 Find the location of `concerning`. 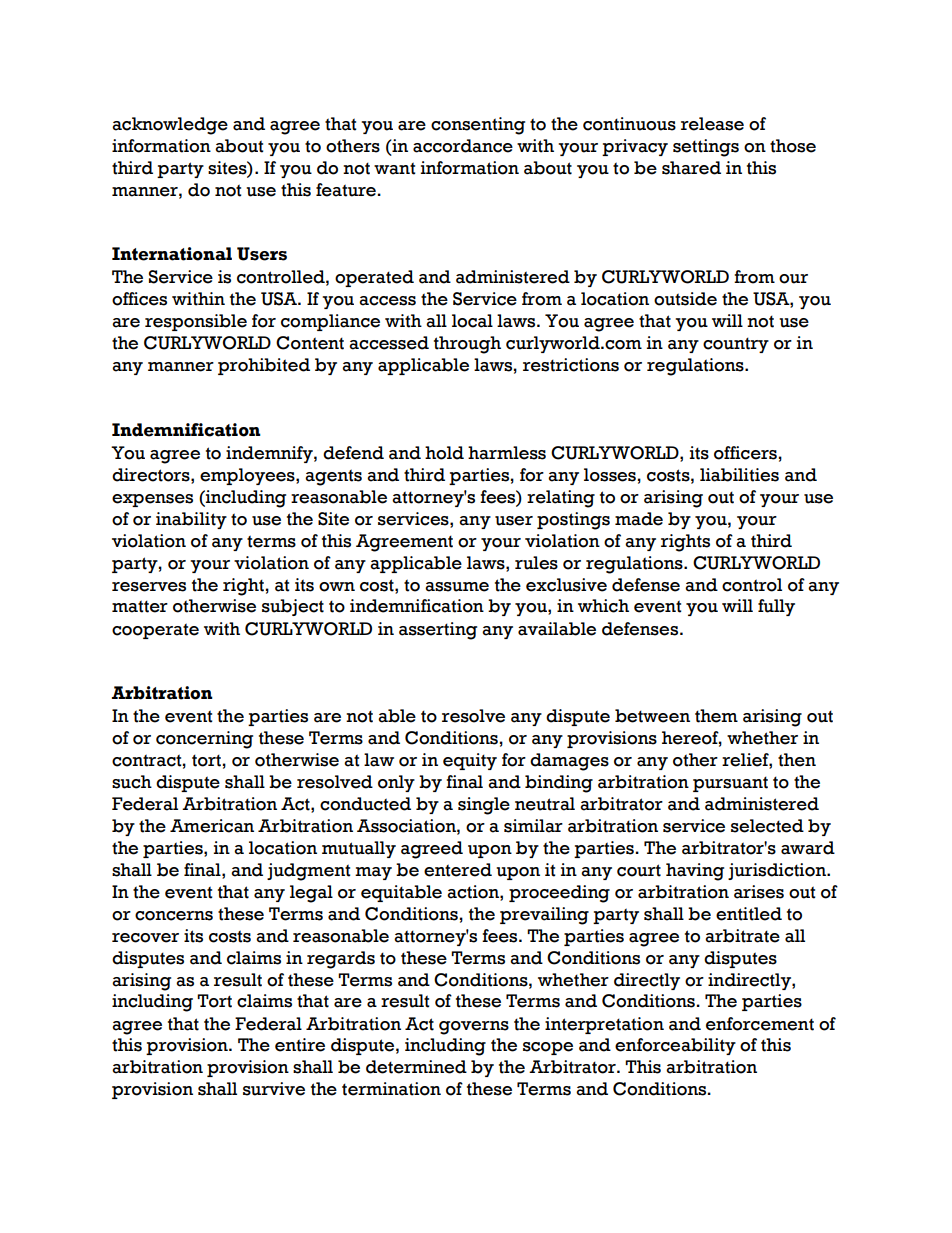

concerning is located at coordinates (204, 740).
